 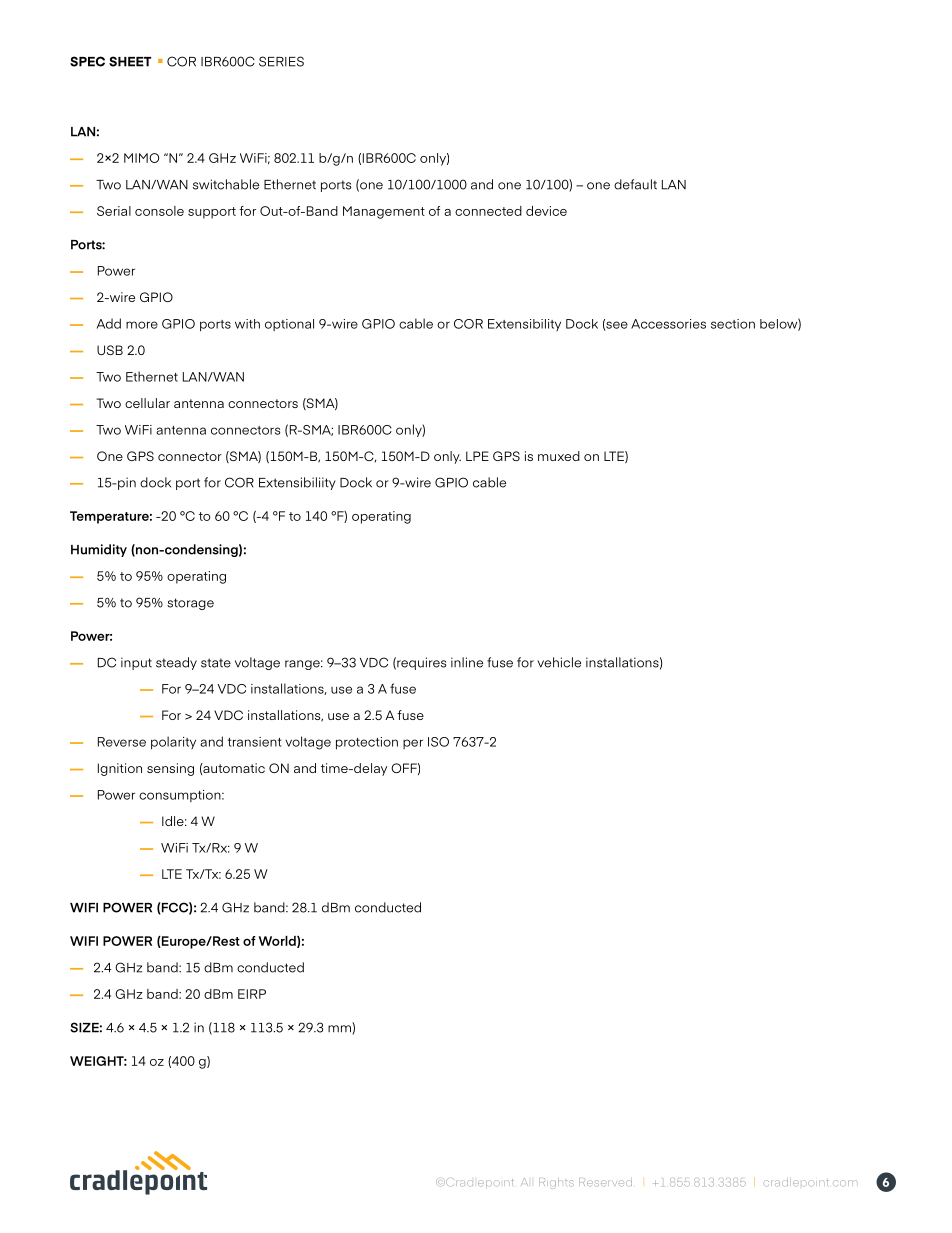 I want to click on SHEET, so click(x=130, y=61).
